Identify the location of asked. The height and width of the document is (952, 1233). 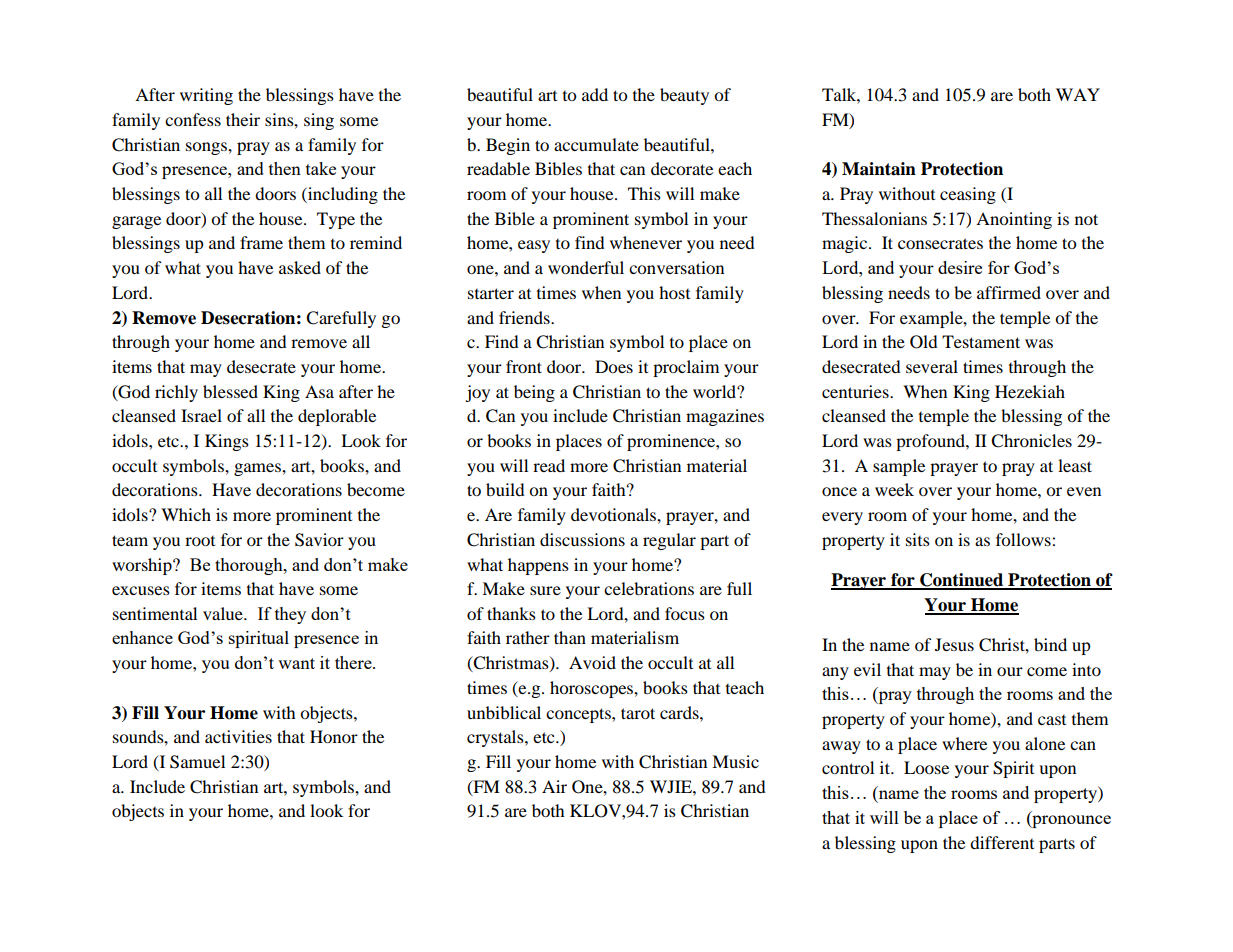
(300, 267).
